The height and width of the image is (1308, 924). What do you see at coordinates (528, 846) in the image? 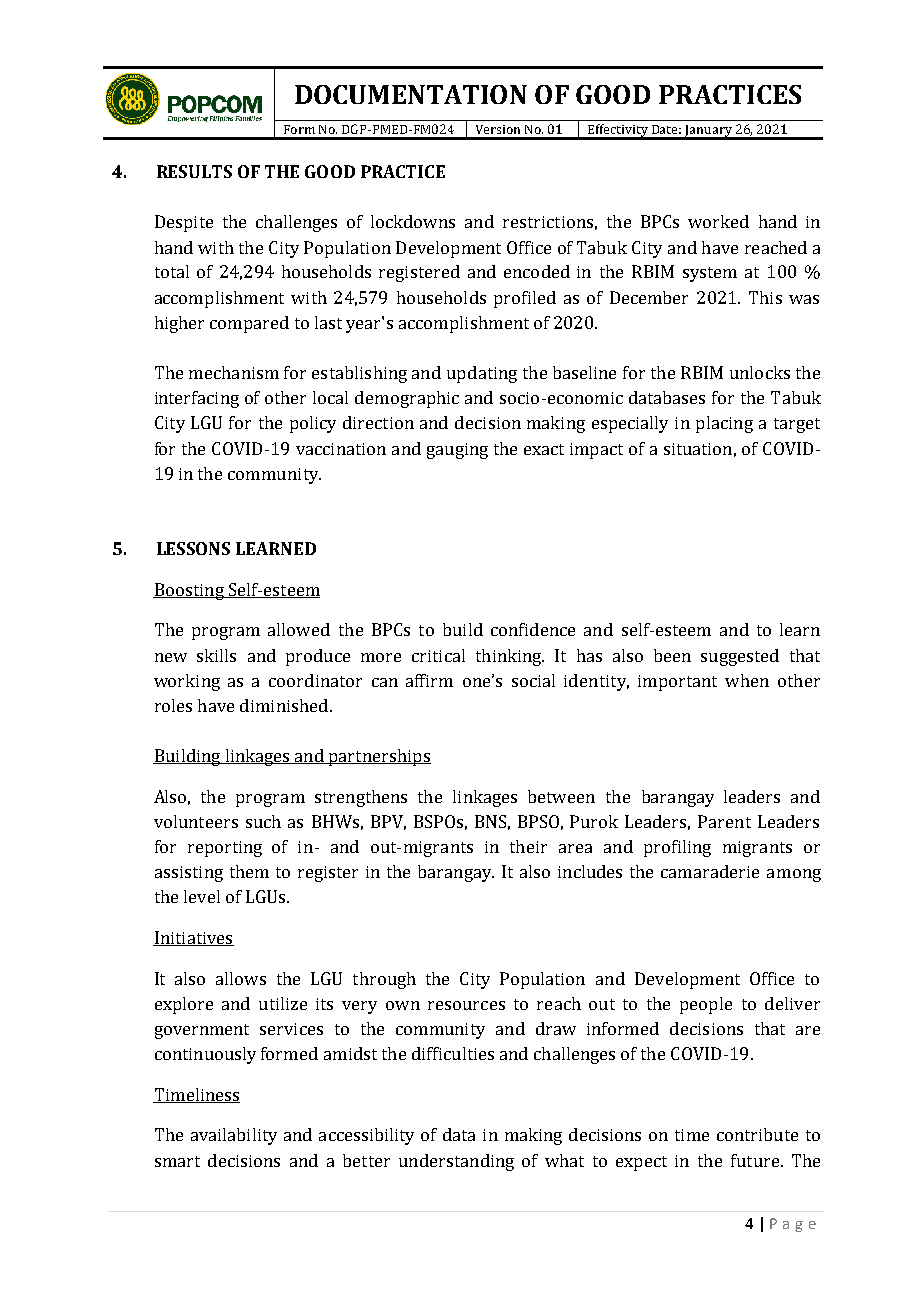
I see `their` at bounding box center [528, 846].
